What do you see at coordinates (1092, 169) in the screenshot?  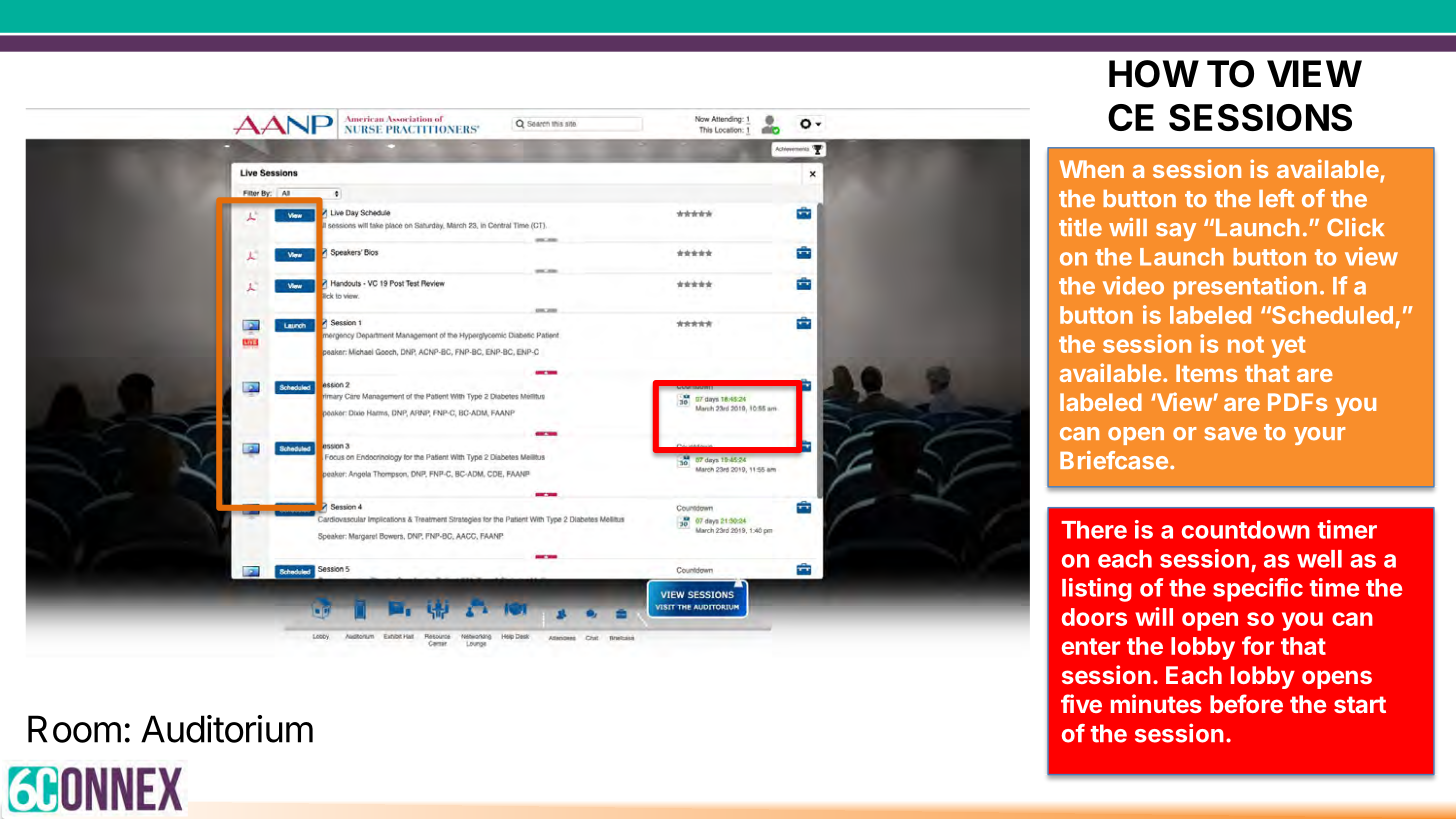 I see `When` at bounding box center [1092, 169].
